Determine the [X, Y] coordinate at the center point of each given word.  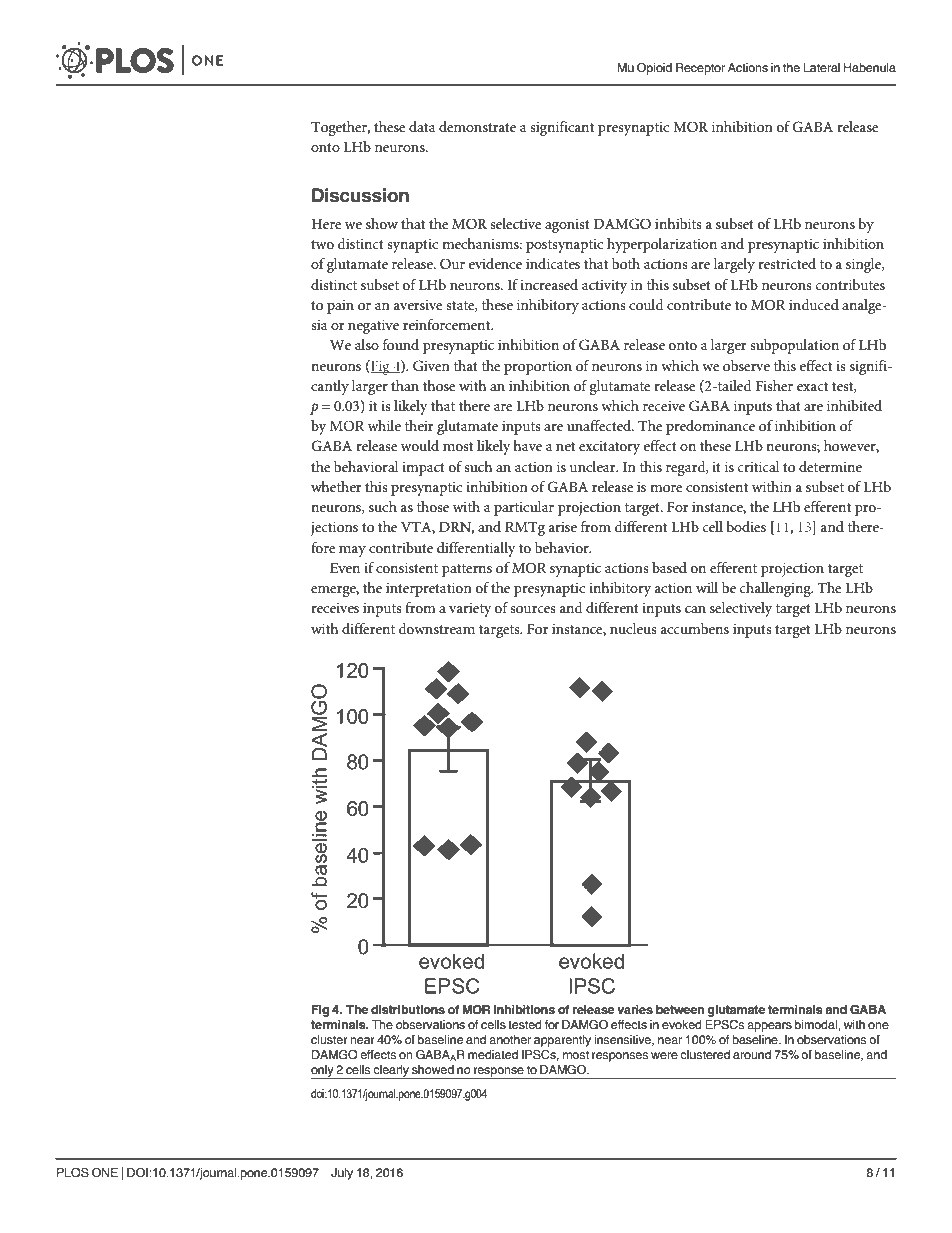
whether [336, 486]
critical [759, 466]
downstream [437, 628]
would [420, 445]
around [752, 1054]
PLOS [73, 1173]
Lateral [822, 67]
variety [470, 610]
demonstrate [477, 126]
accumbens [695, 628]
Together [340, 128]
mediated [493, 1054]
